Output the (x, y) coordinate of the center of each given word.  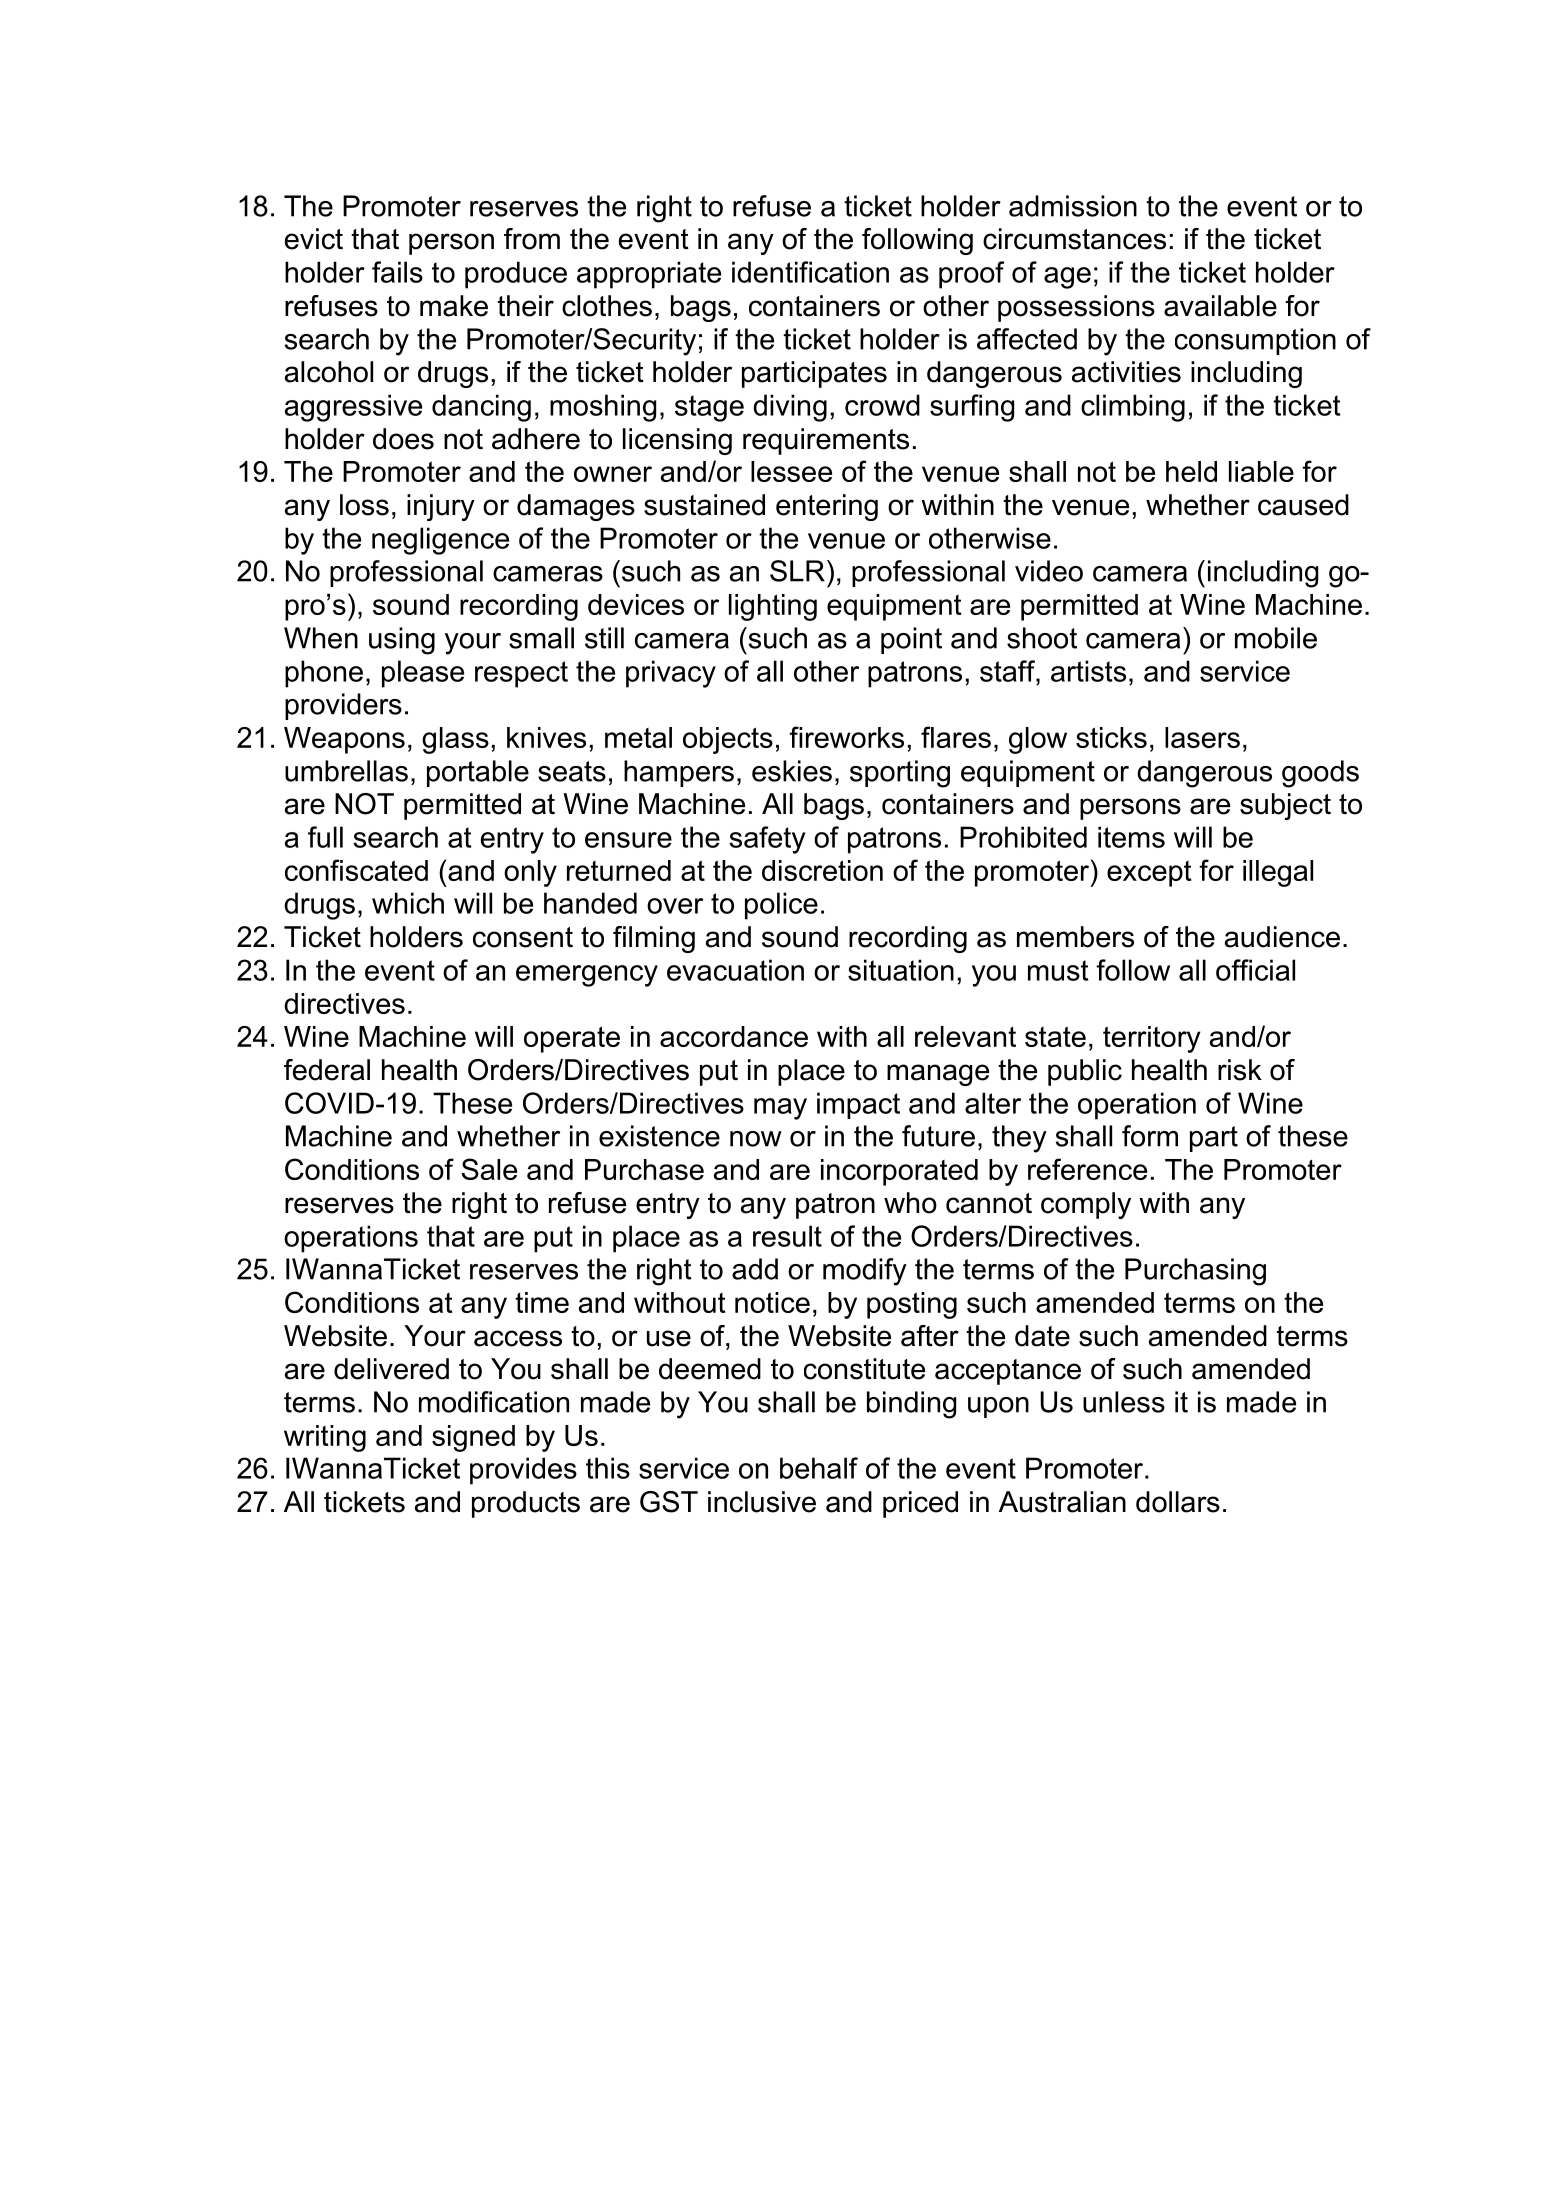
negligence (440, 541)
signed (473, 1438)
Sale (489, 1169)
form (1150, 1136)
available (1220, 306)
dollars (1178, 1502)
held (1191, 471)
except (1149, 874)
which (408, 903)
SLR (797, 571)
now (756, 1139)
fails (397, 272)
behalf (819, 1468)
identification (810, 272)
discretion (822, 870)
